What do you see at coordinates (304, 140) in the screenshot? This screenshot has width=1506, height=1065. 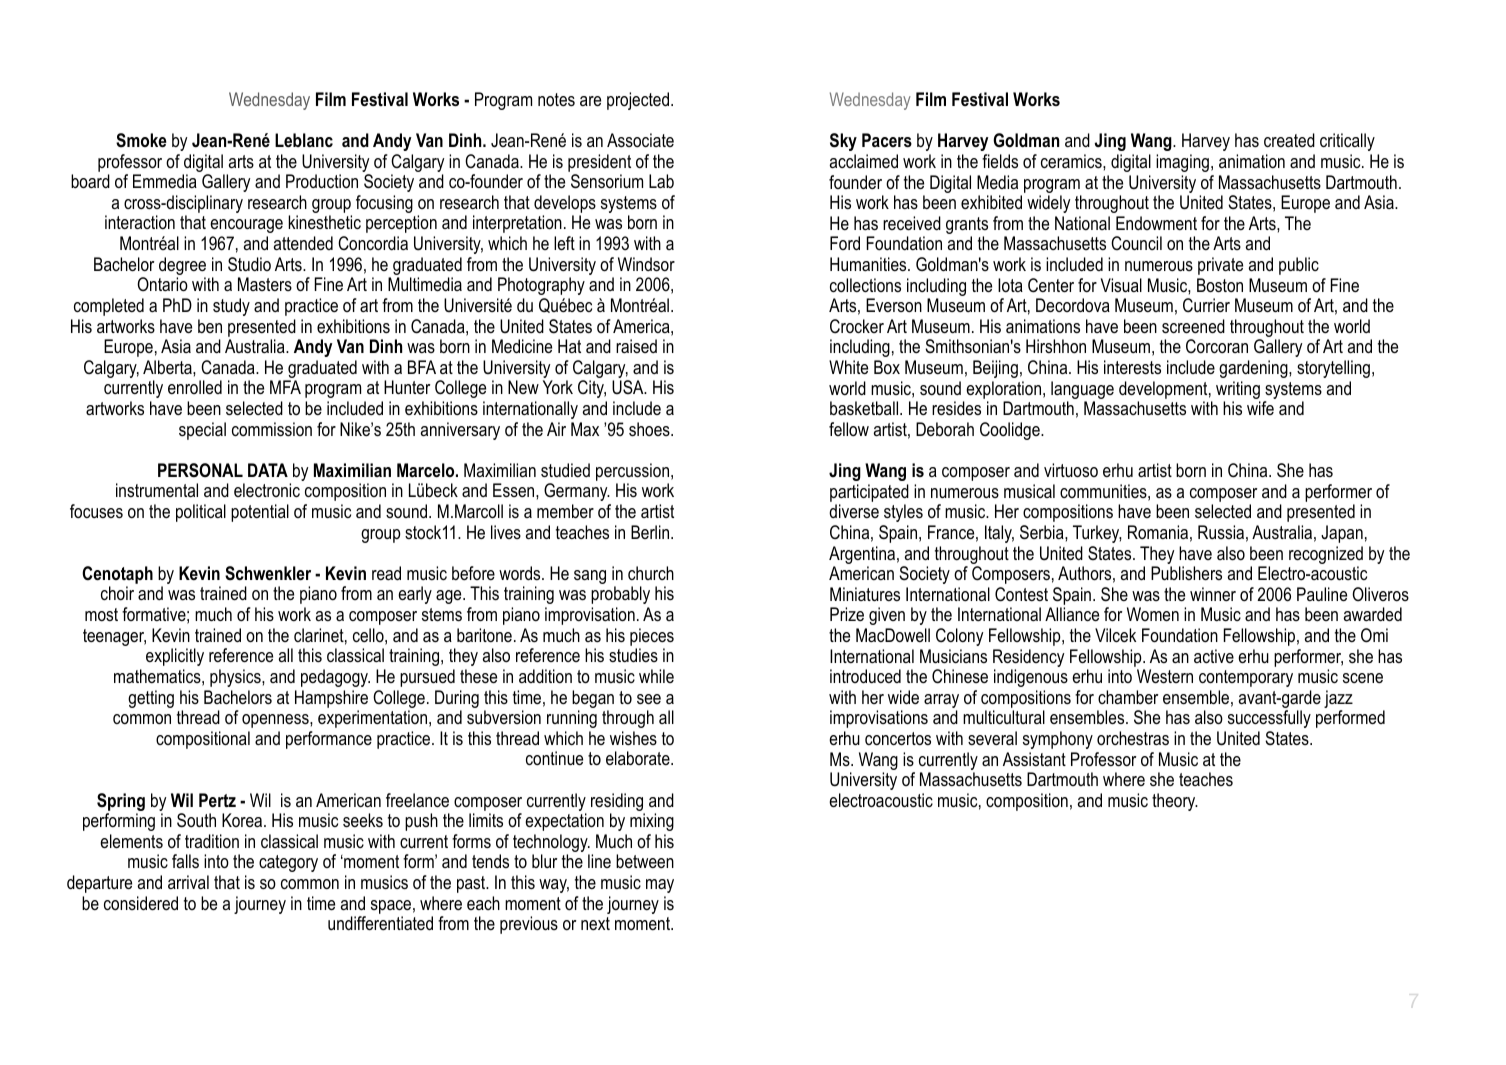 I see `Leblanc` at bounding box center [304, 140].
